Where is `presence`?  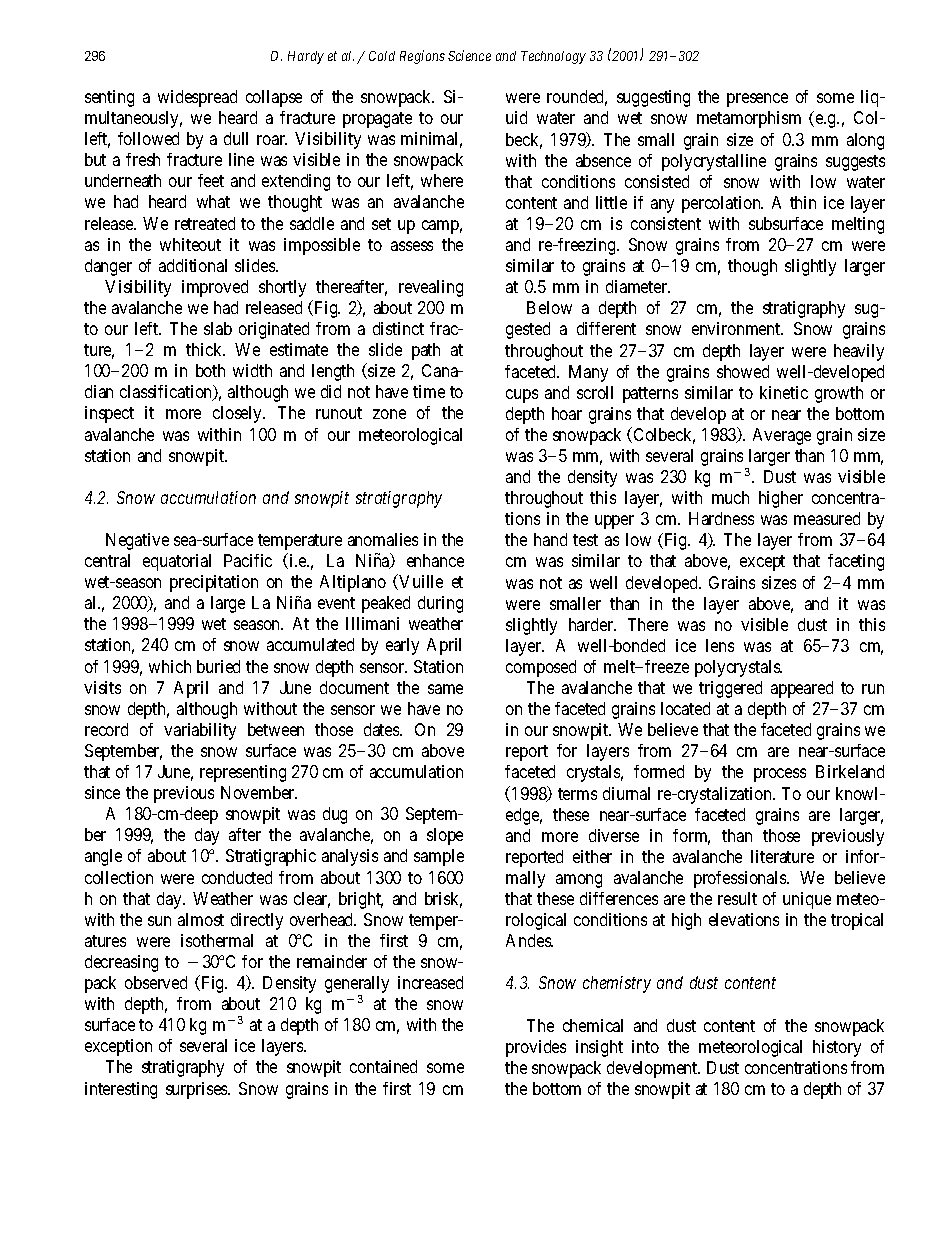 presence is located at coordinates (757, 100).
